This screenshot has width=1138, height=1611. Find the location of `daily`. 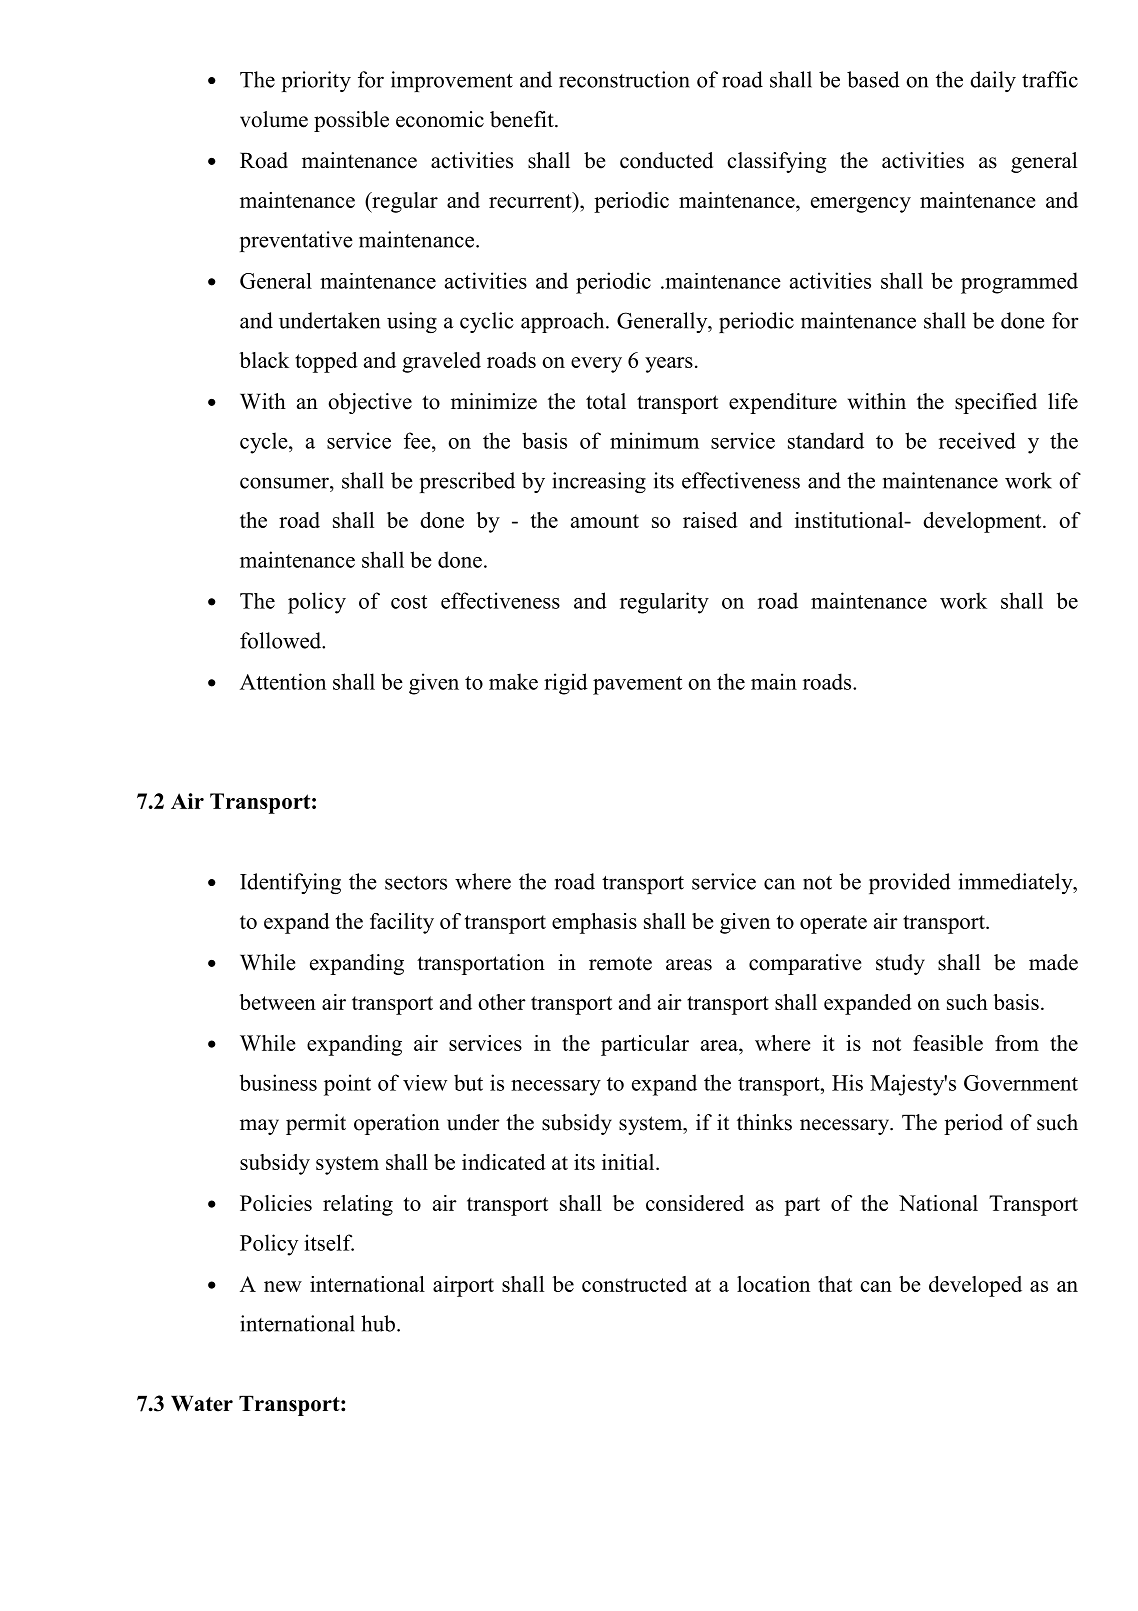

daily is located at coordinates (993, 81).
